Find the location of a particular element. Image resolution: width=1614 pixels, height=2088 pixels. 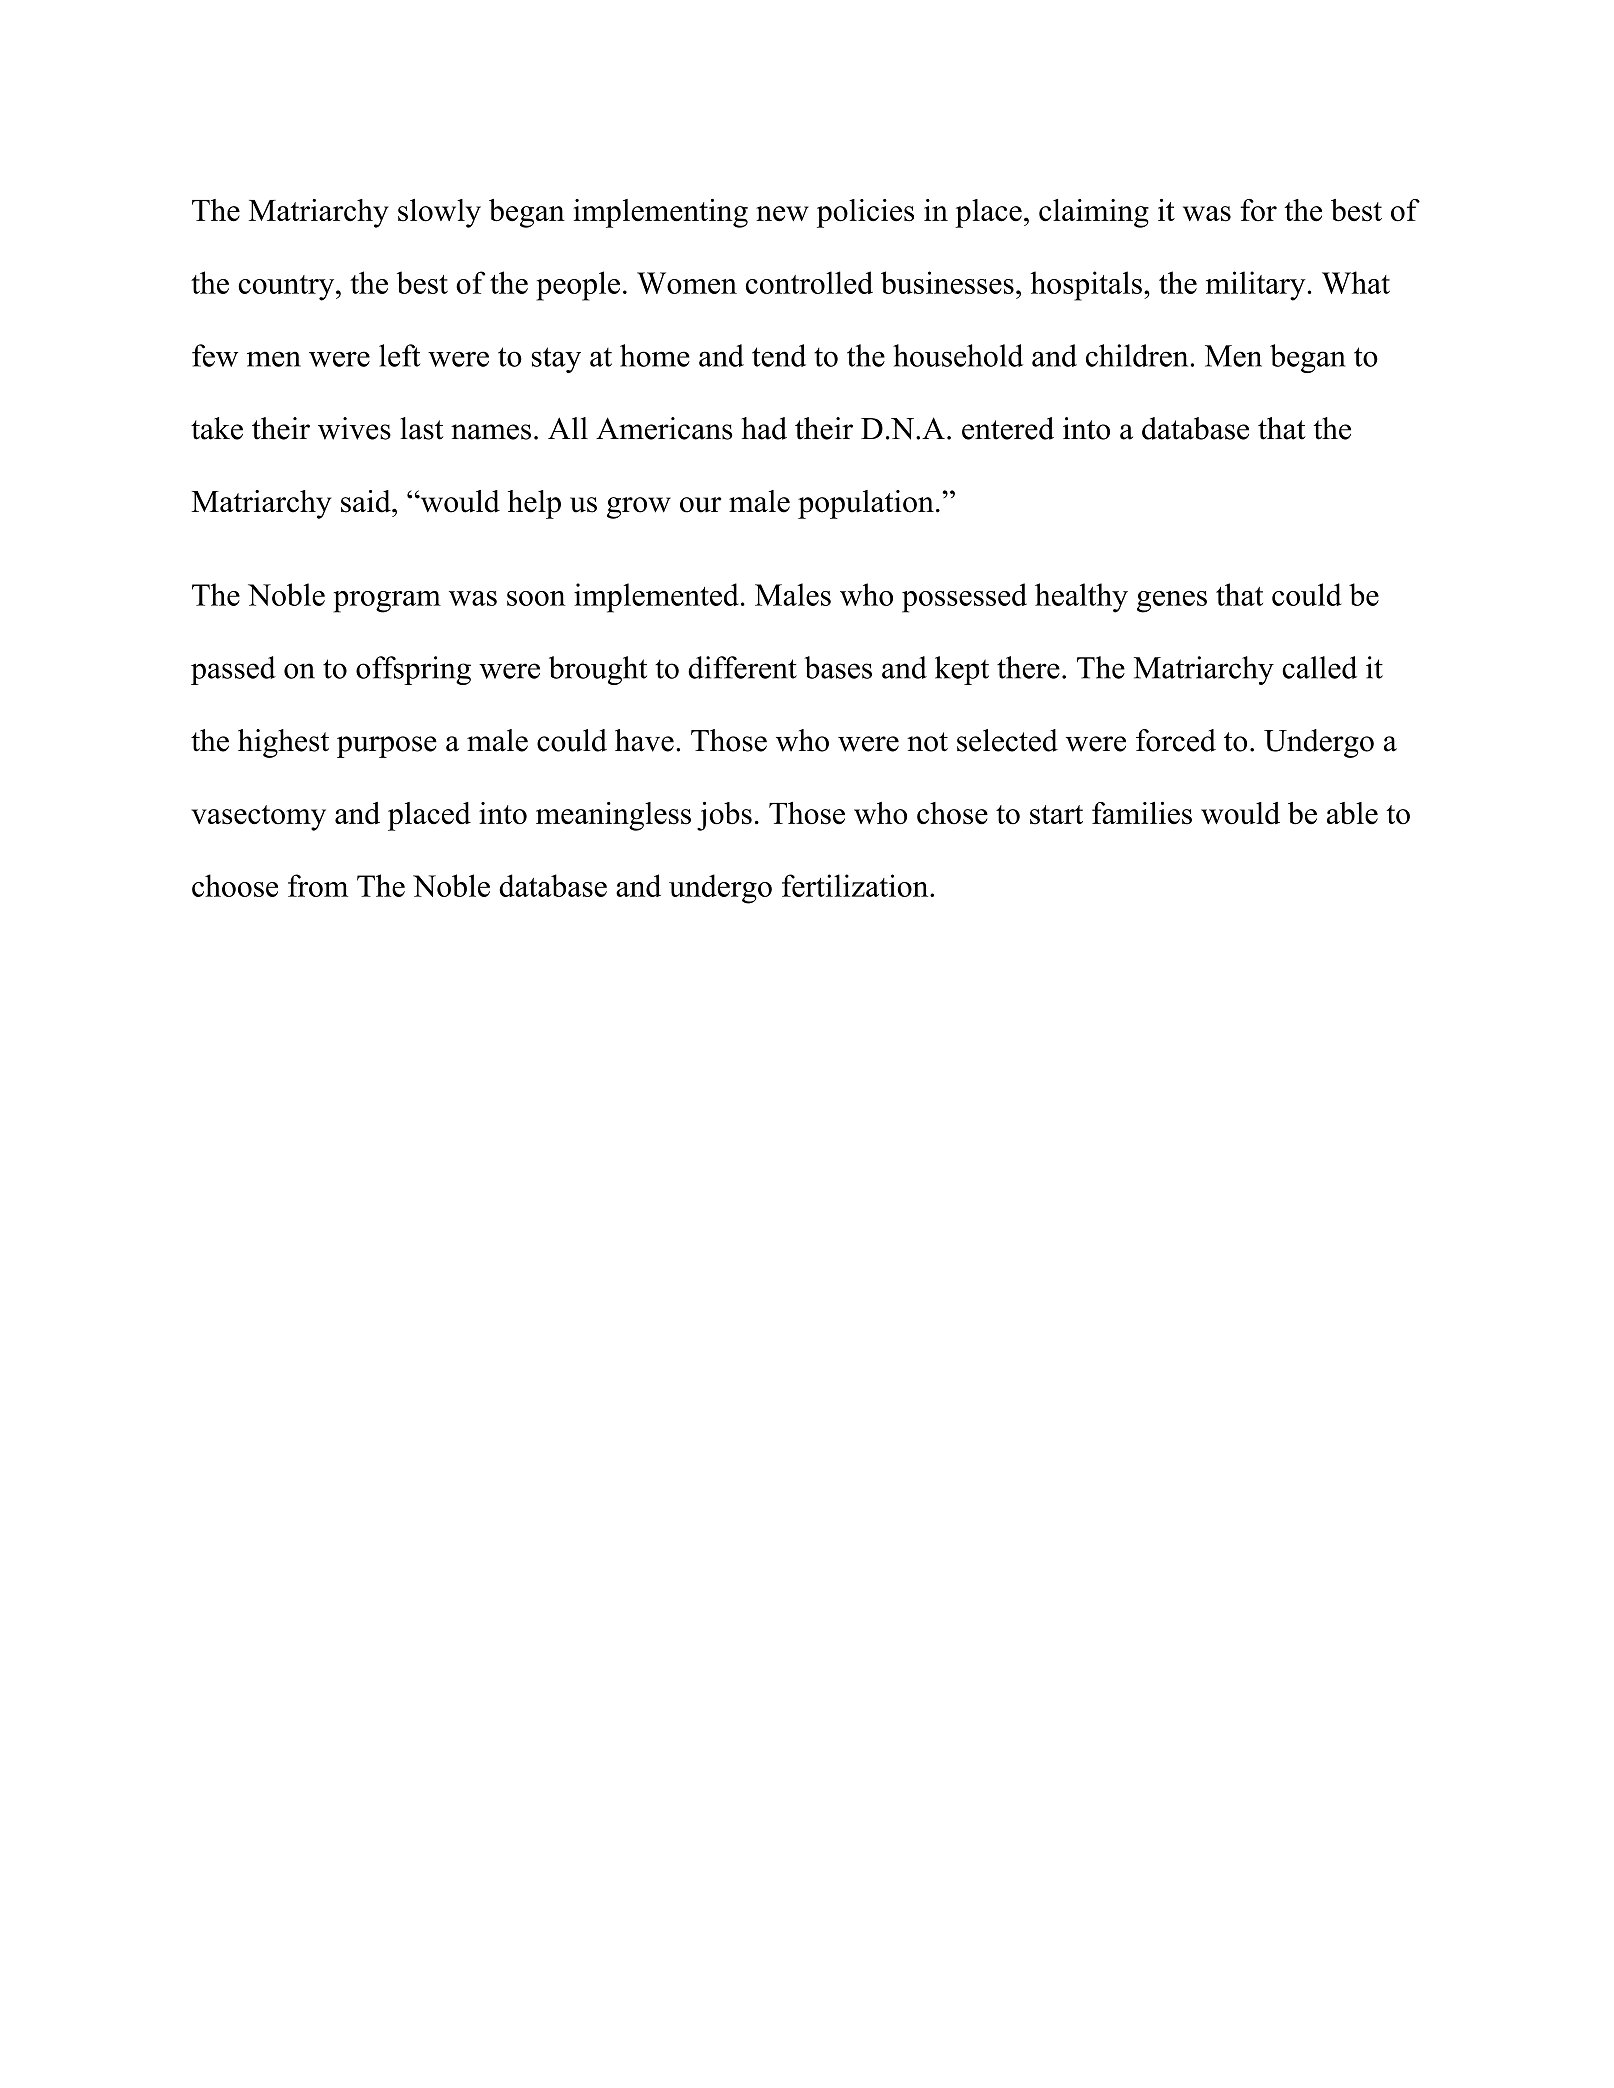

different is located at coordinates (742, 667).
